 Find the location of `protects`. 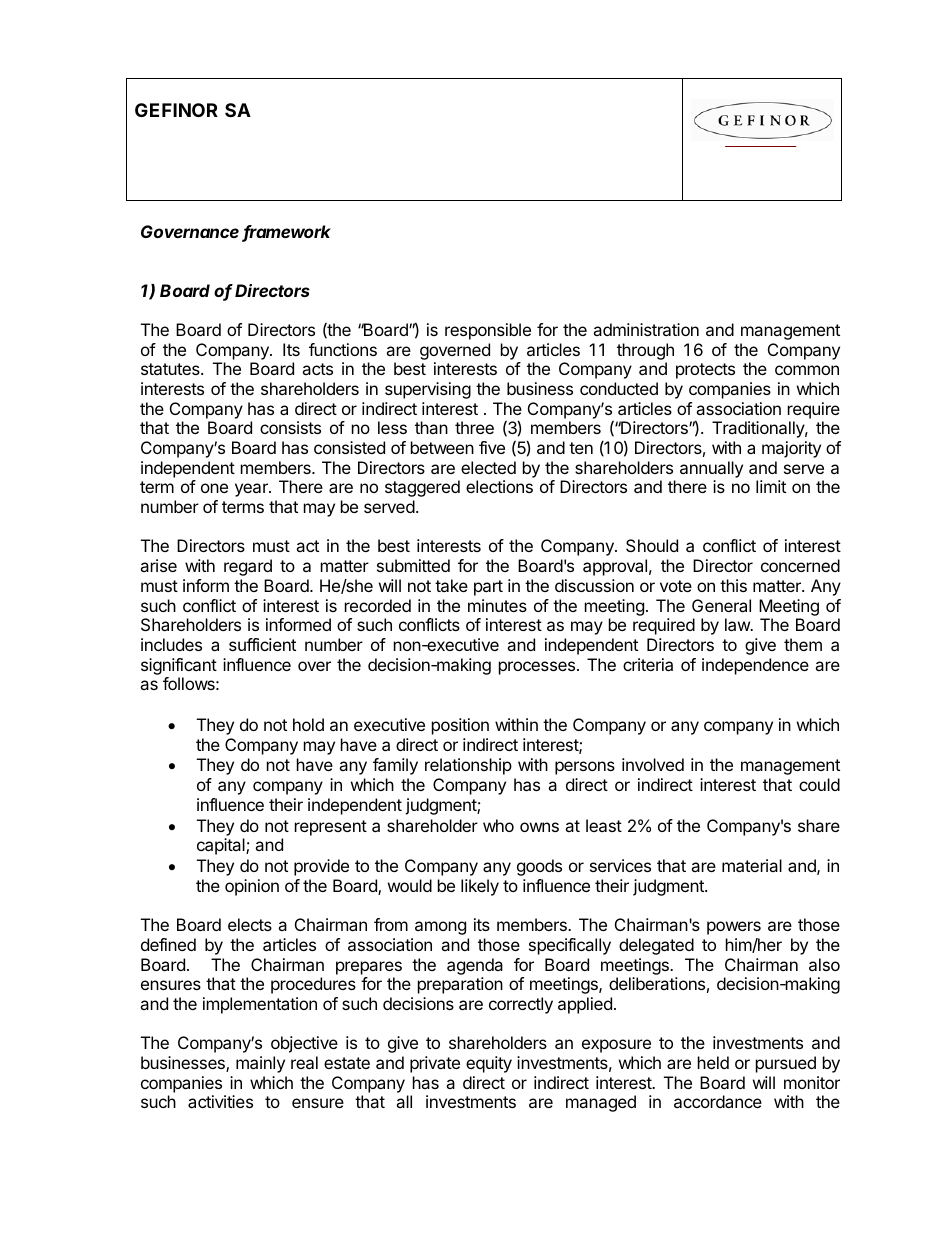

protects is located at coordinates (705, 371).
